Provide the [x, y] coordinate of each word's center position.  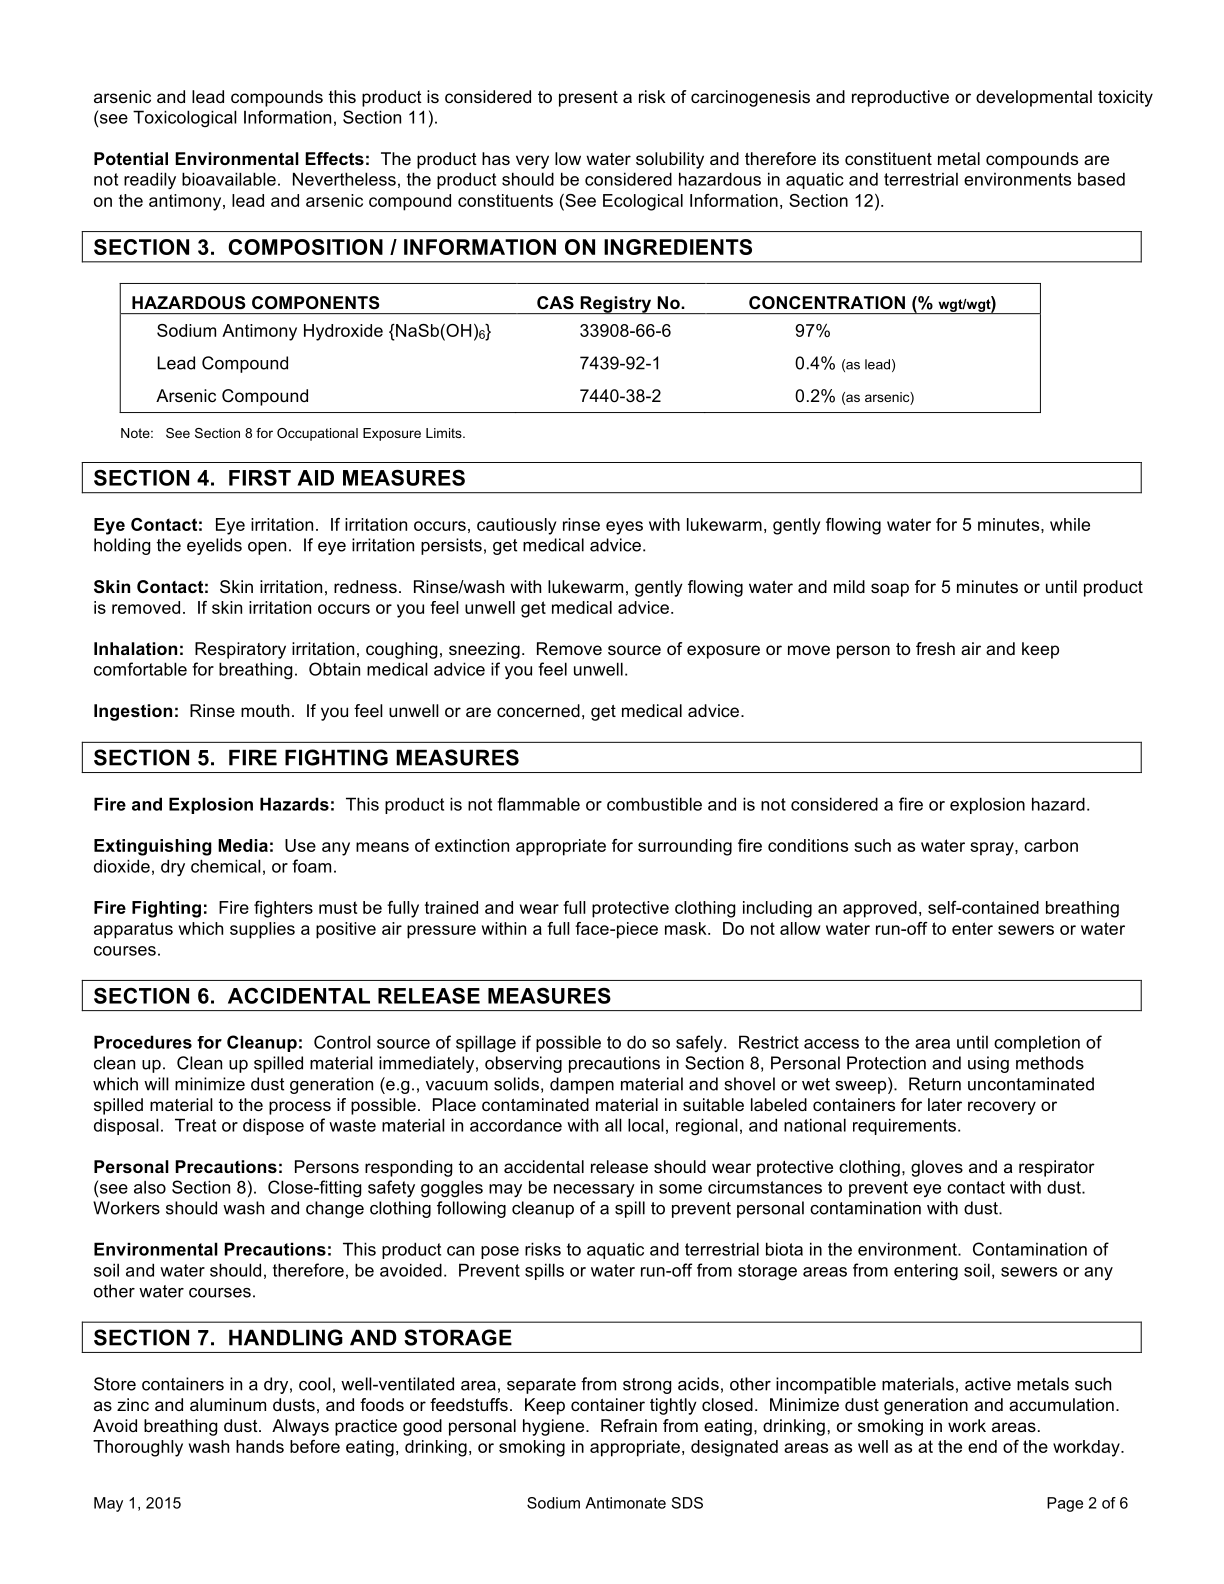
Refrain [629, 1425]
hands [260, 1446]
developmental [1034, 98]
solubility [670, 160]
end [982, 1446]
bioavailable [229, 179]
